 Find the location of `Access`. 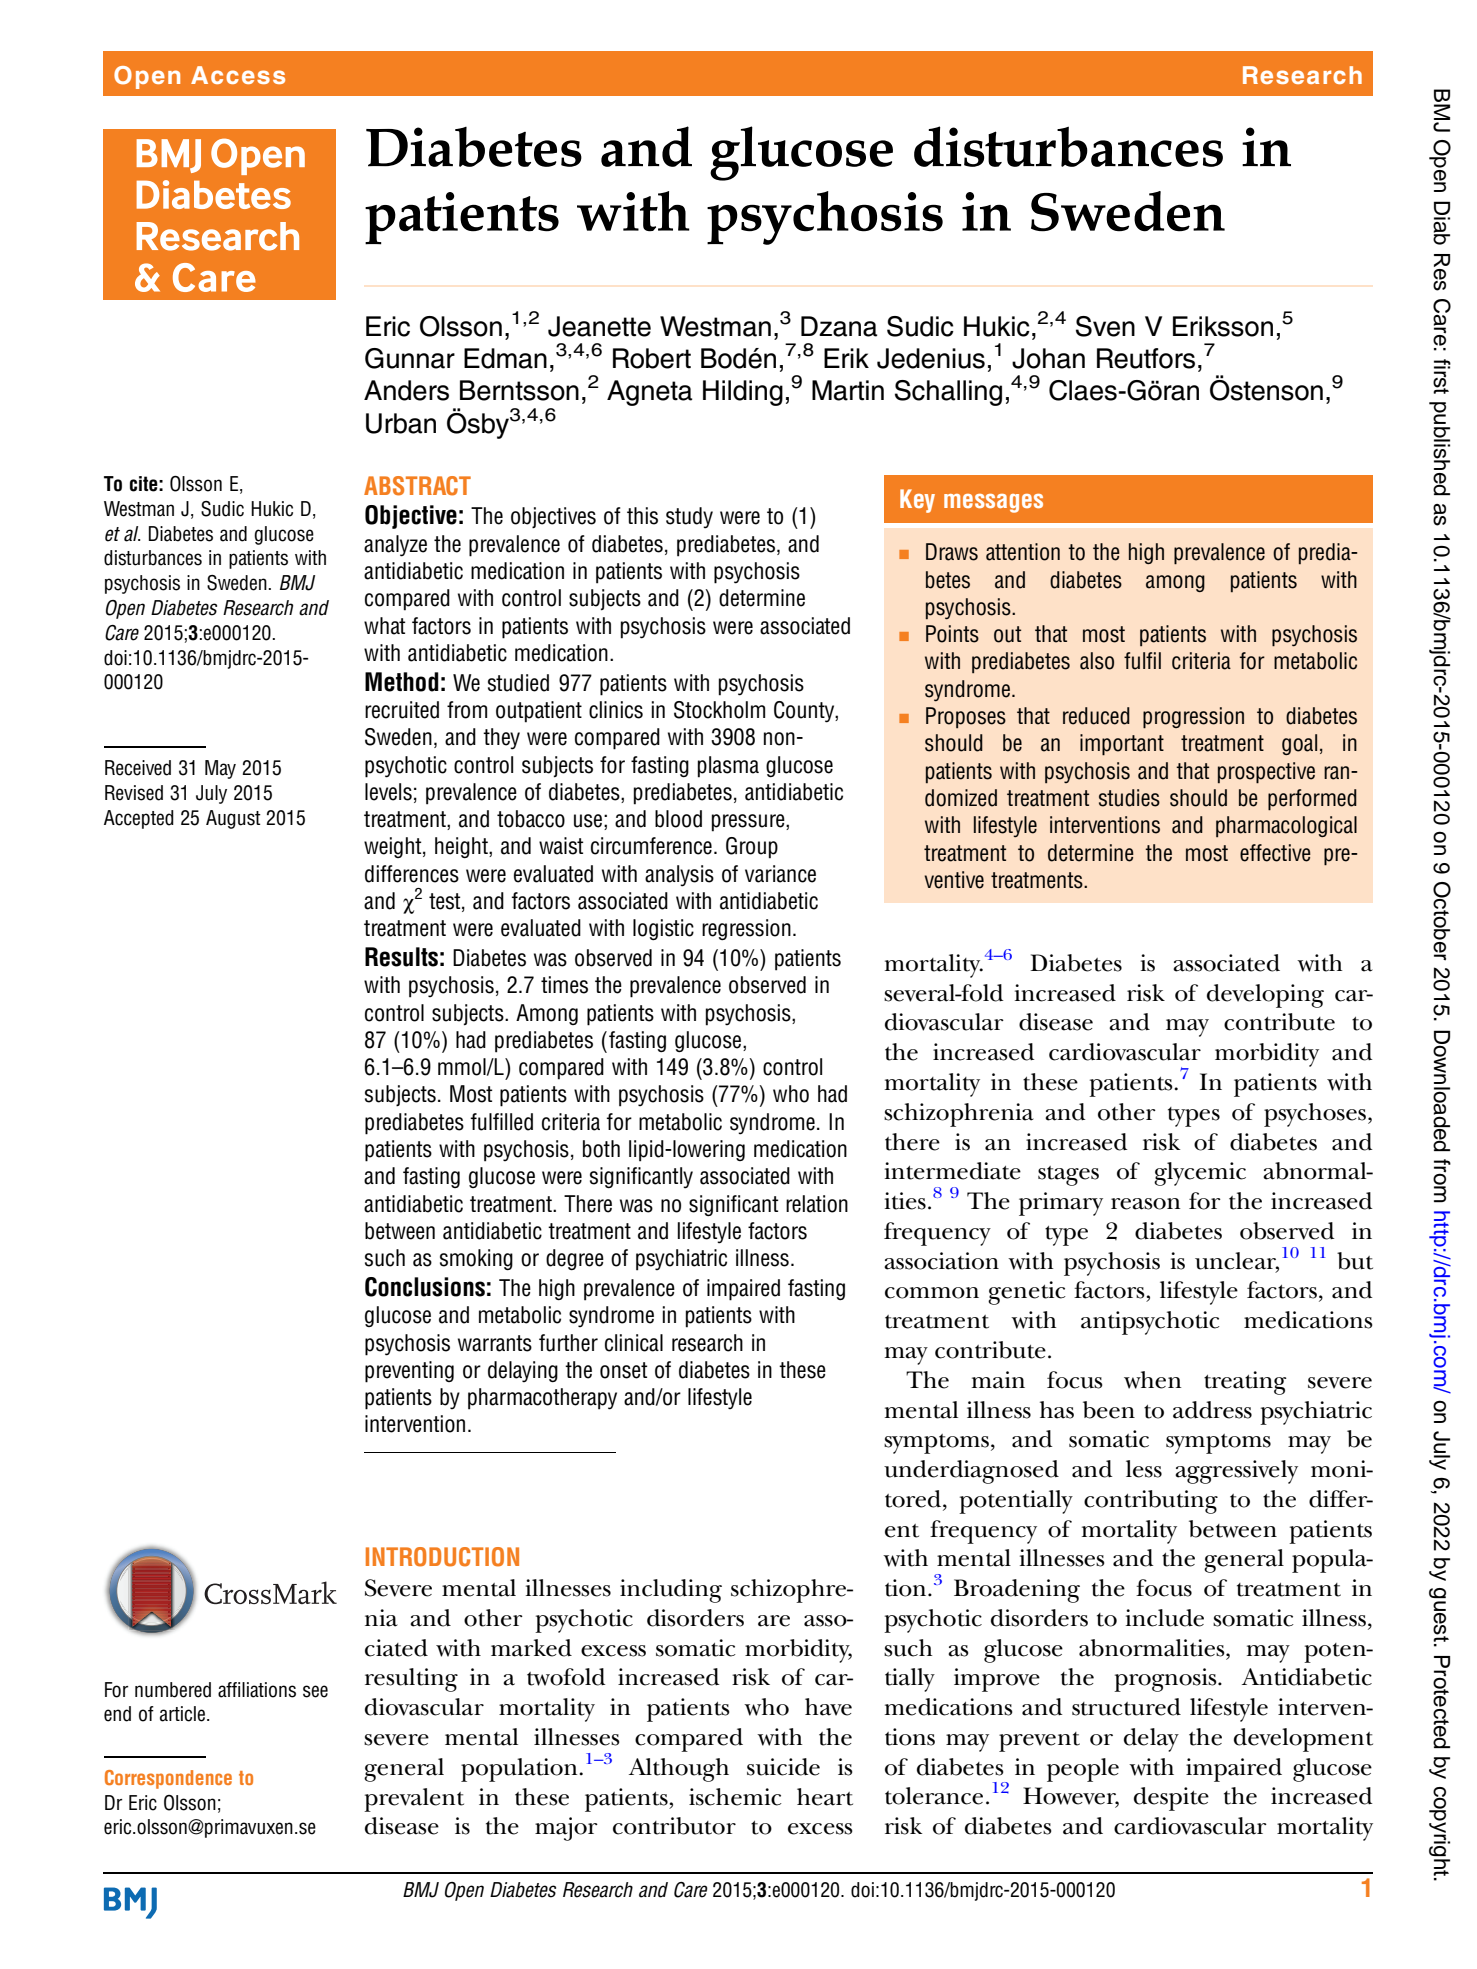

Access is located at coordinates (238, 75).
